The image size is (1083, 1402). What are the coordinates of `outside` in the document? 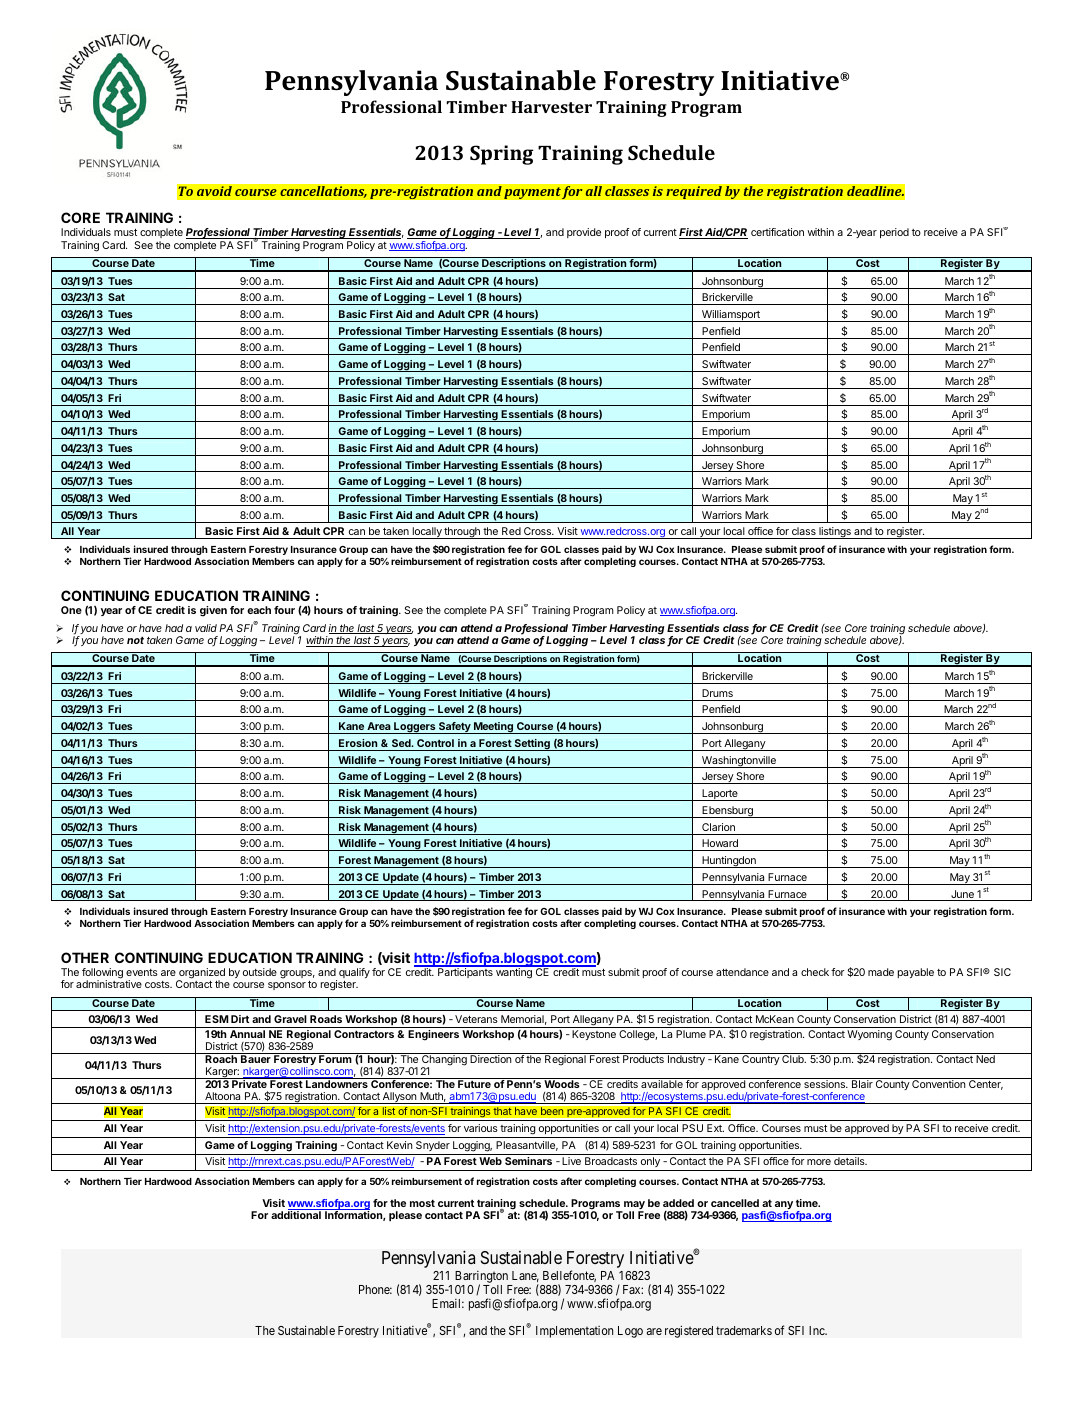 It's located at (260, 972).
